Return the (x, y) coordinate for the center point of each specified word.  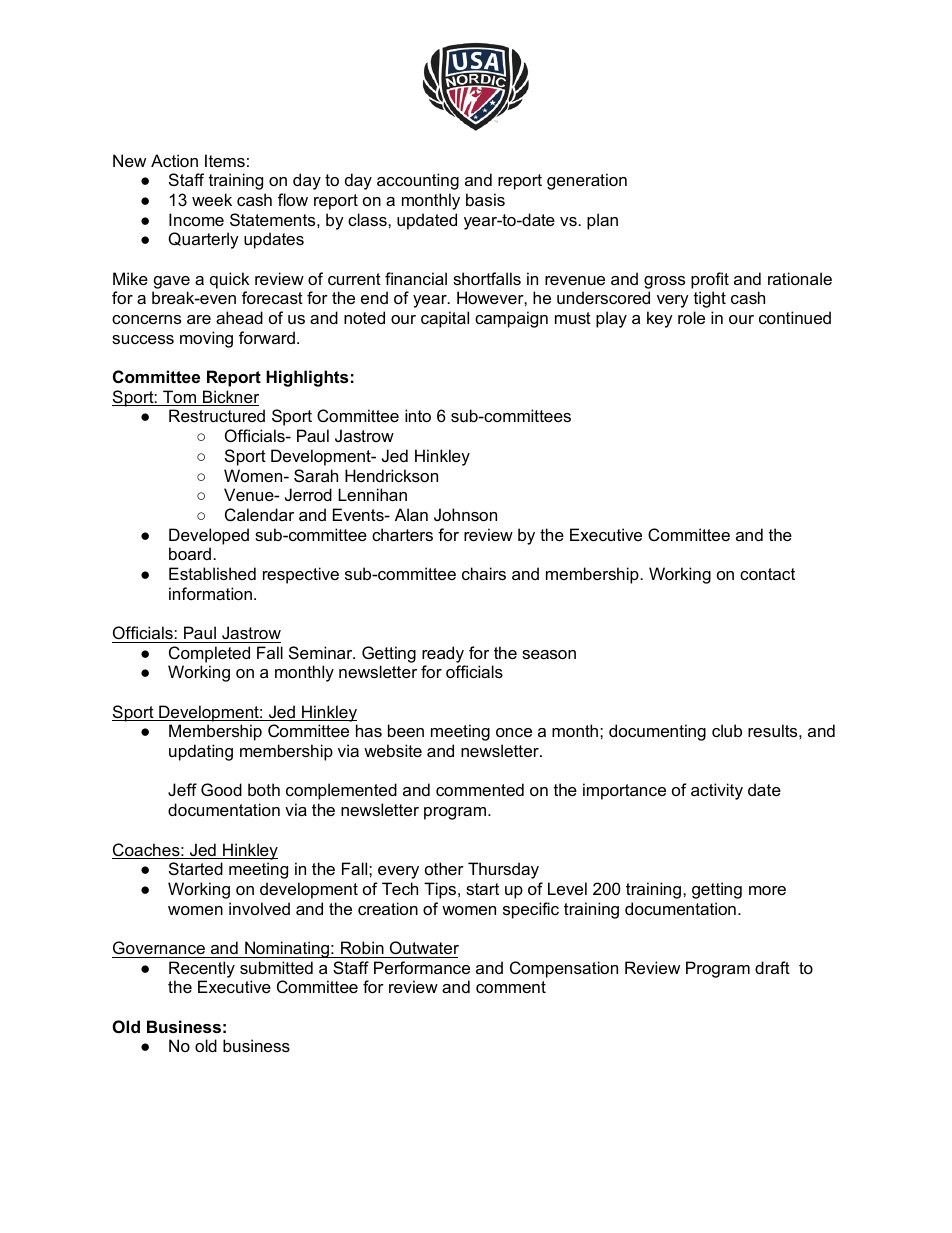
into (418, 415)
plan (602, 221)
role (691, 317)
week (212, 199)
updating (201, 752)
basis (485, 199)
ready (443, 654)
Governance (159, 947)
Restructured (217, 415)
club (727, 730)
